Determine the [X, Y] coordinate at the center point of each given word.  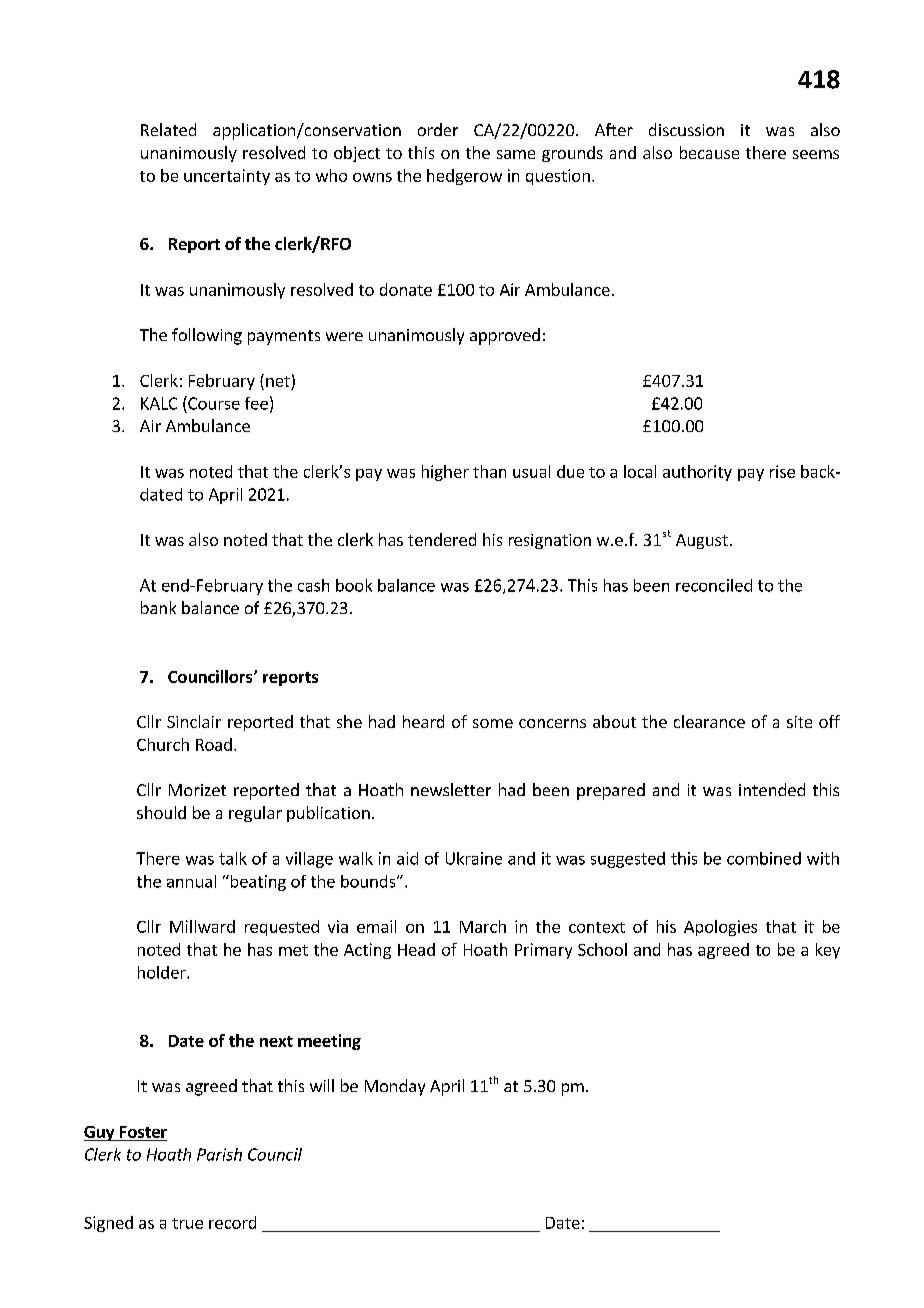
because [709, 152]
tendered [442, 539]
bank [158, 607]
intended [772, 789]
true [187, 1223]
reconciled [714, 585]
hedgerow [464, 177]
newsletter [451, 789]
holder [163, 972]
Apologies [720, 928]
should [161, 812]
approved [505, 336]
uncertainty [227, 177]
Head [416, 949]
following [207, 336]
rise [782, 471]
